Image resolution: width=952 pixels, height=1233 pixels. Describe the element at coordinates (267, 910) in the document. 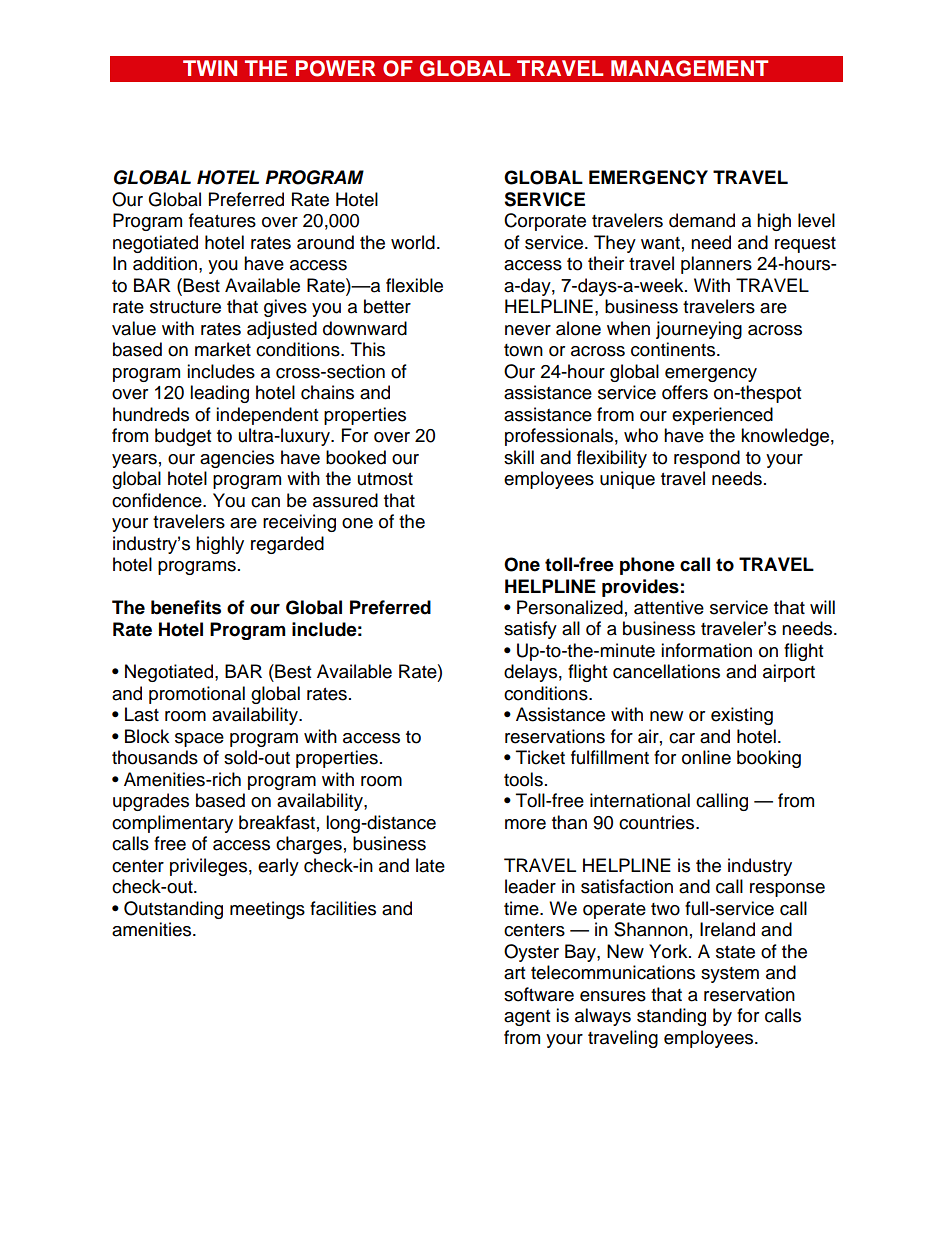

I see `meetings` at that location.
